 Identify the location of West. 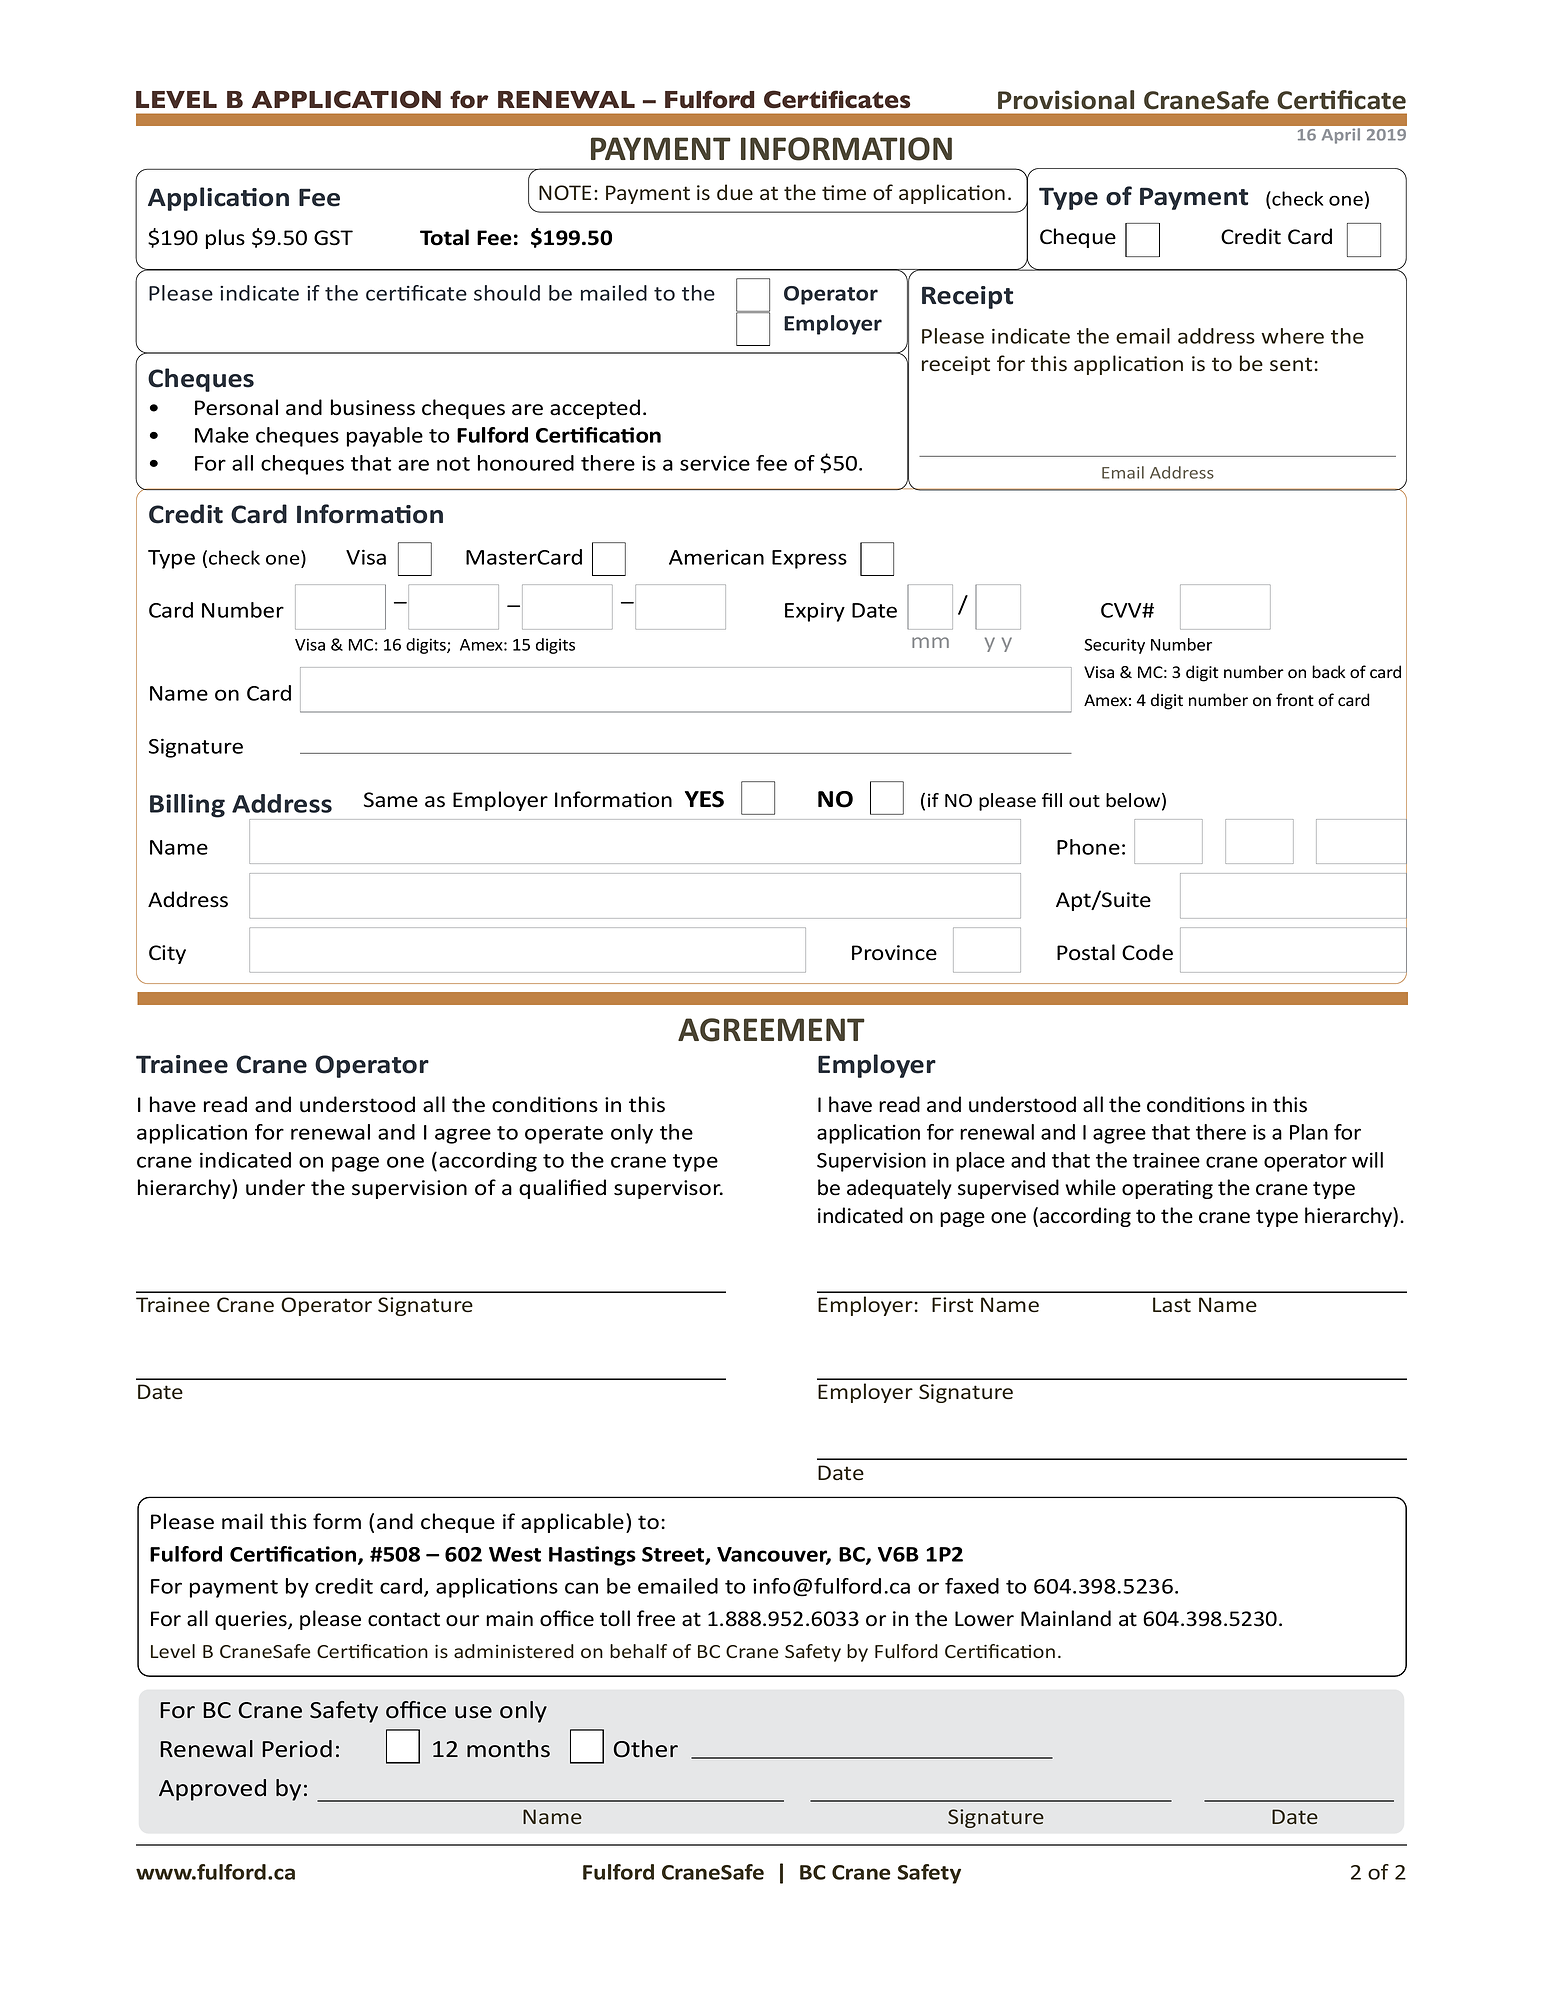
(515, 1554).
